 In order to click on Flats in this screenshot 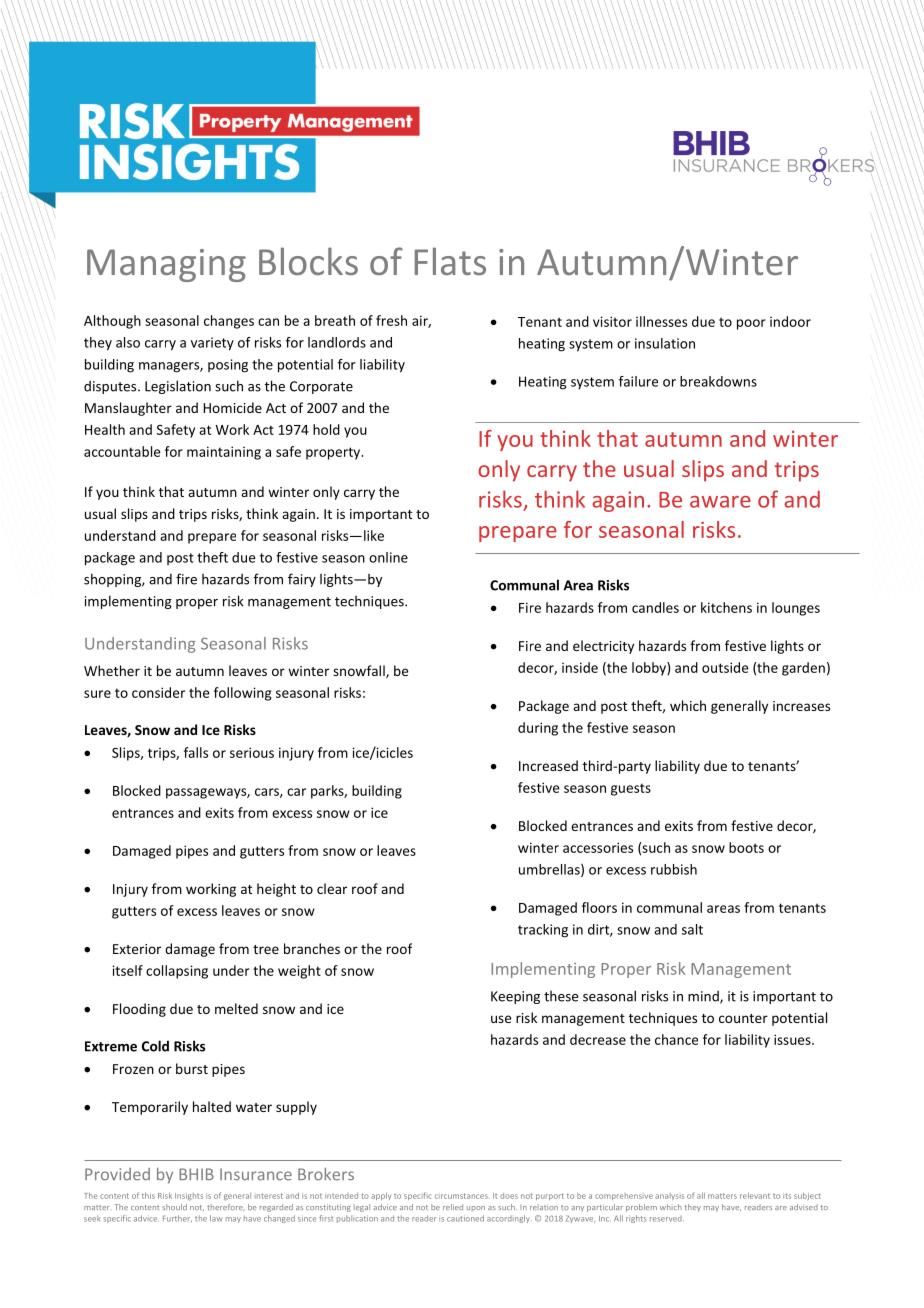, I will do `click(450, 261)`.
